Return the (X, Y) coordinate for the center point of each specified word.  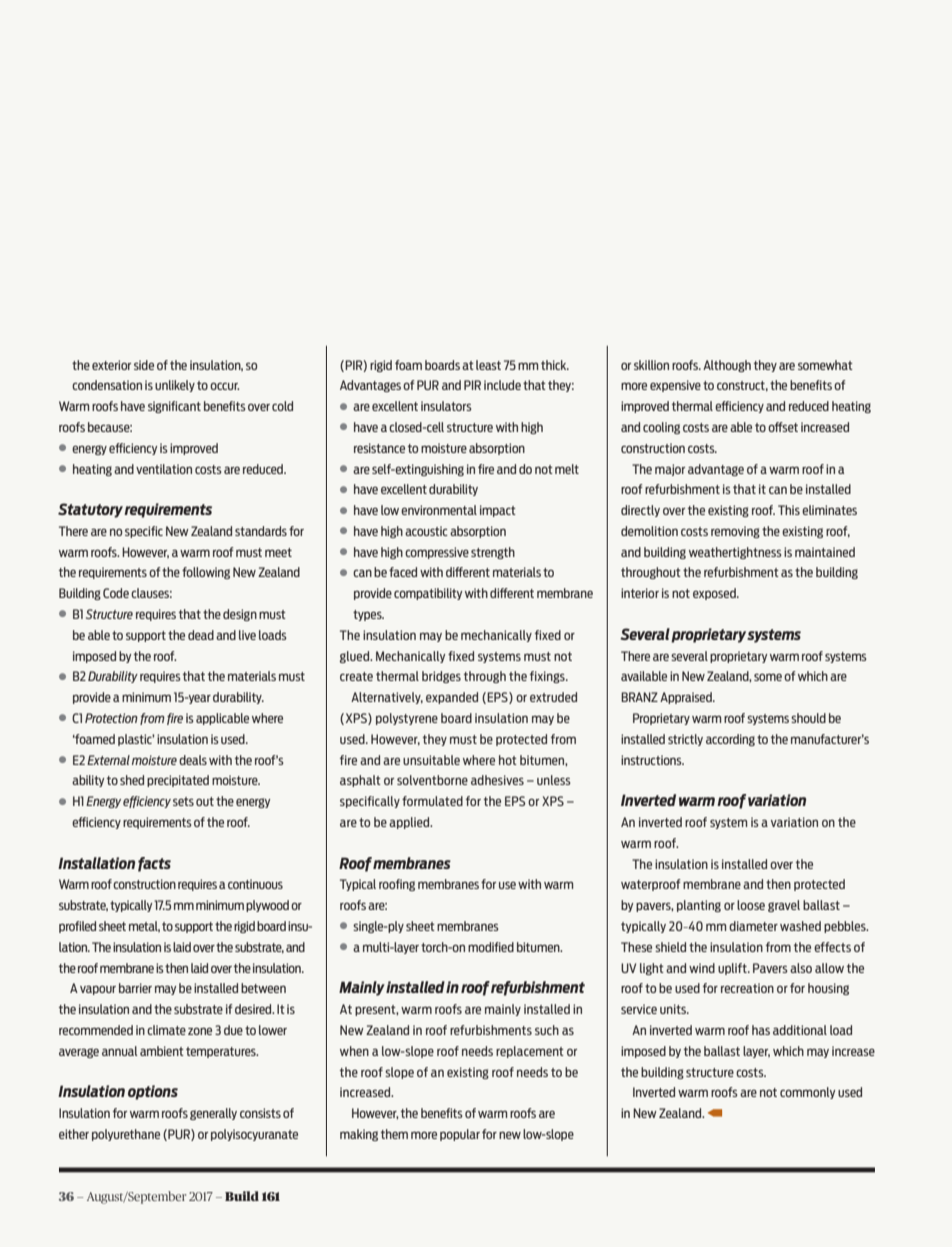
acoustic (426, 531)
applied (410, 823)
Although (727, 366)
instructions (652, 760)
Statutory (91, 510)
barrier (135, 988)
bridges (441, 677)
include (502, 385)
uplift (733, 969)
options (153, 1092)
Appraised (687, 698)
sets (183, 801)
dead (201, 635)
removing (735, 532)
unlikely (175, 386)
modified (491, 947)
